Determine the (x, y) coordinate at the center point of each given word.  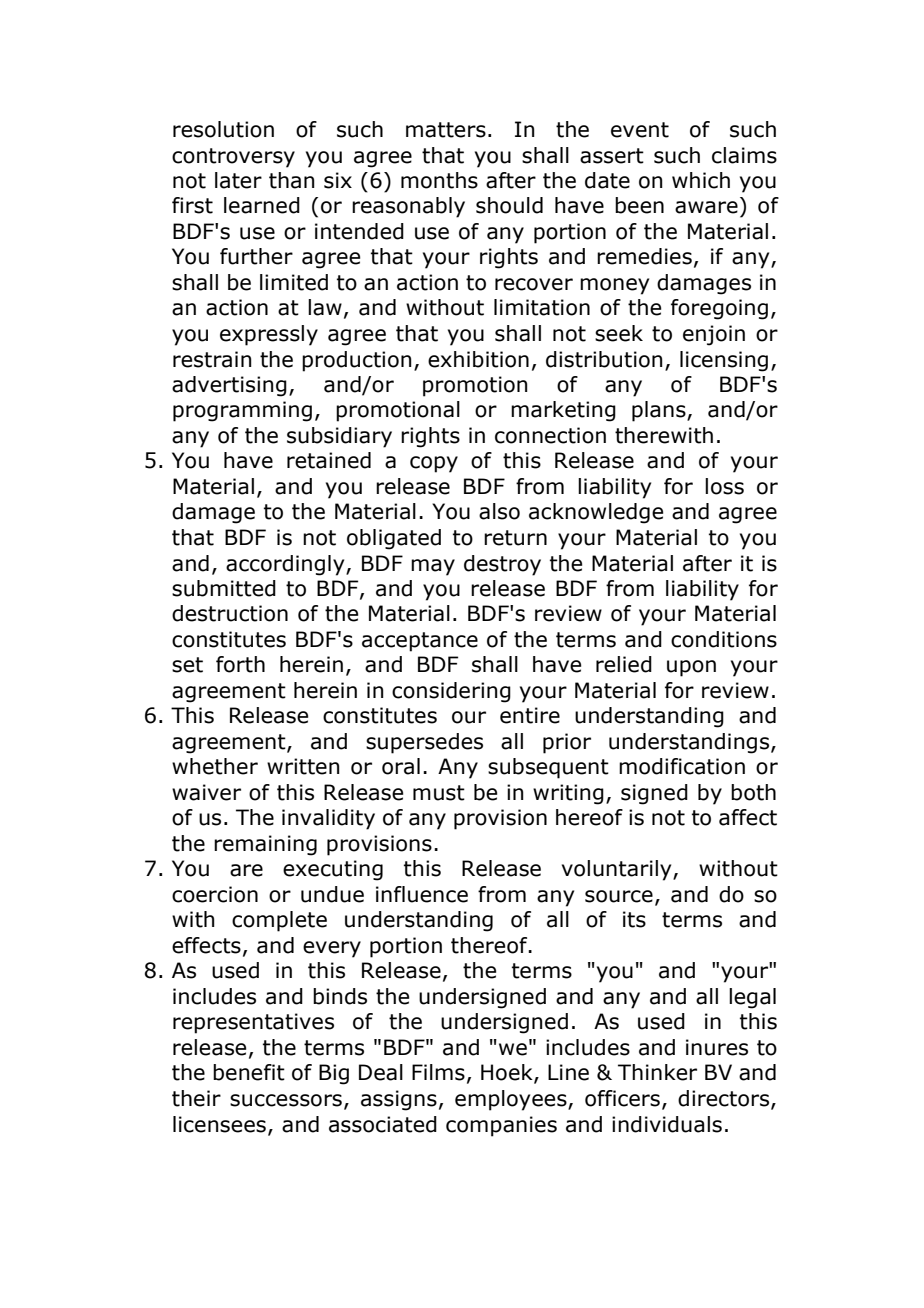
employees (512, 1100)
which (701, 180)
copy (434, 464)
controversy (233, 158)
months (439, 180)
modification (682, 766)
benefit (249, 1072)
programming (242, 411)
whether (215, 766)
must (439, 793)
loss (724, 486)
